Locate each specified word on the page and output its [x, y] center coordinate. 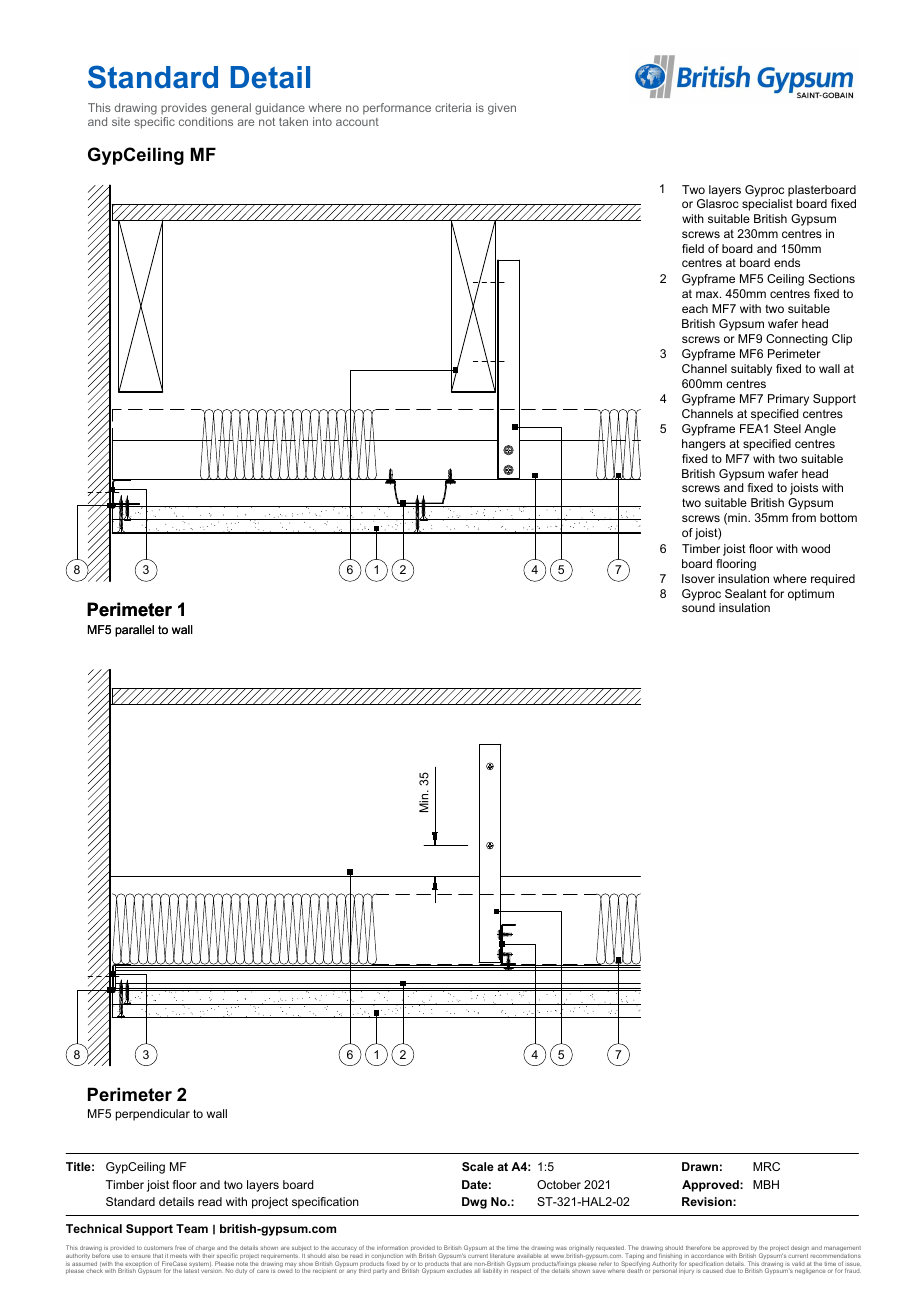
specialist [767, 205]
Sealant [746, 593]
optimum [811, 595]
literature [502, 1256]
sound [698, 607]
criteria [453, 107]
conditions [206, 121]
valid [798, 1264]
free [180, 1247]
